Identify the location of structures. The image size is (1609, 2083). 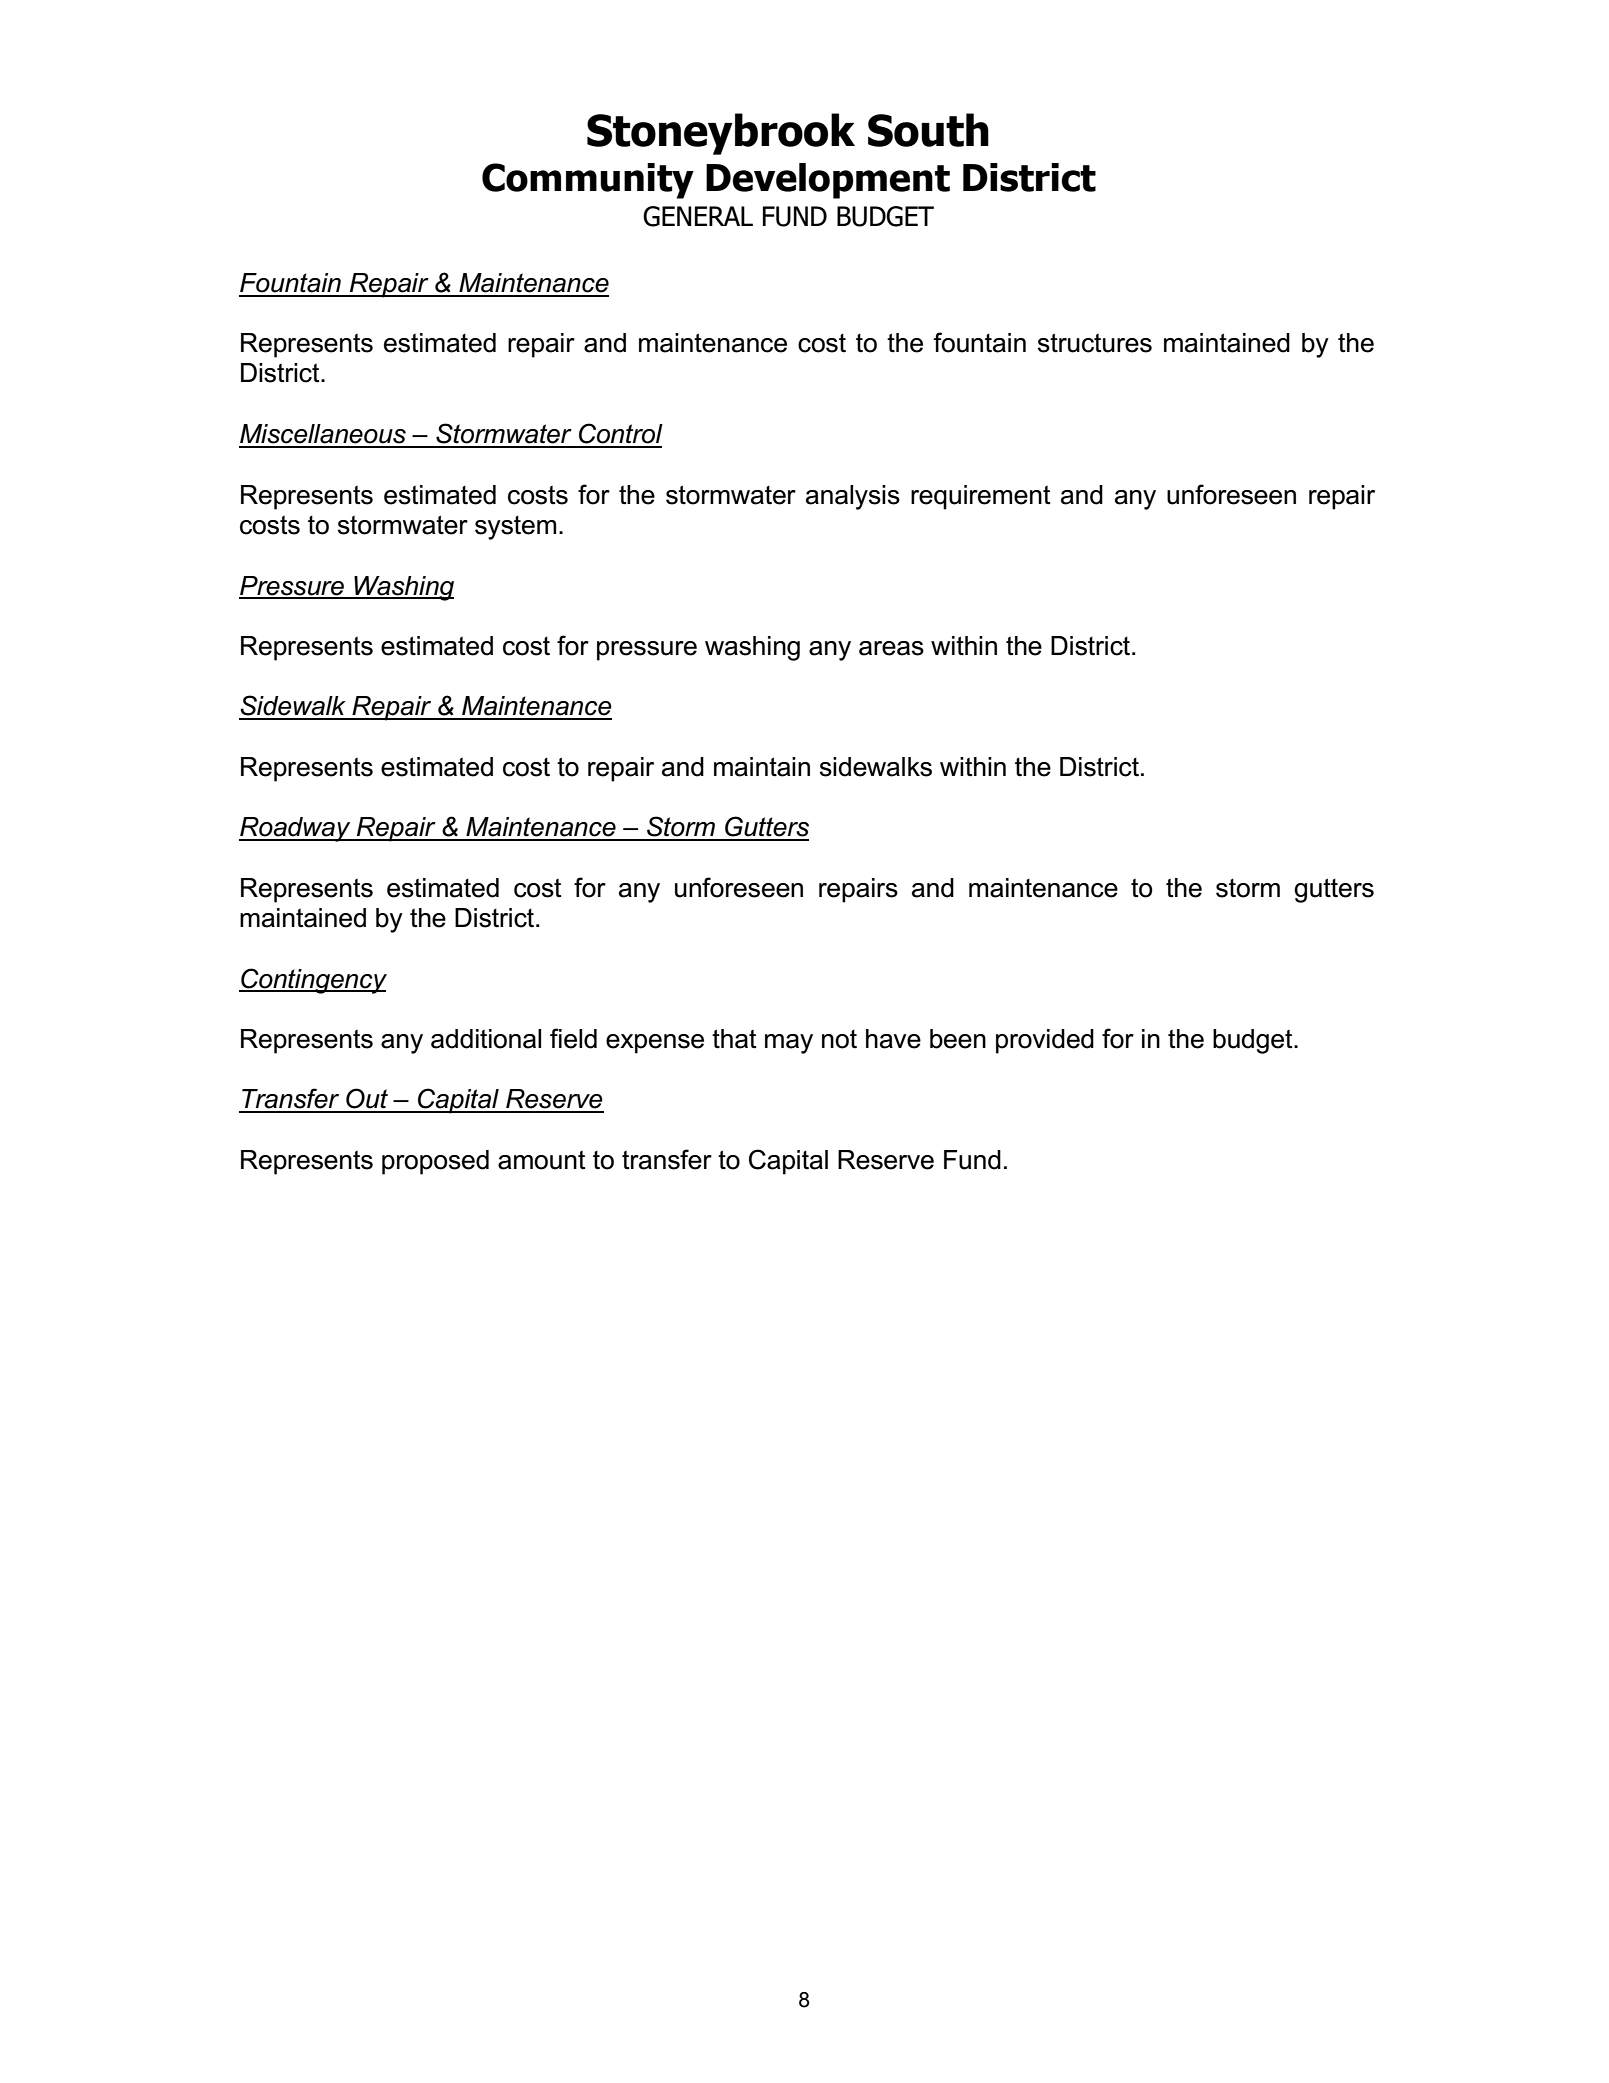
(1095, 343).
